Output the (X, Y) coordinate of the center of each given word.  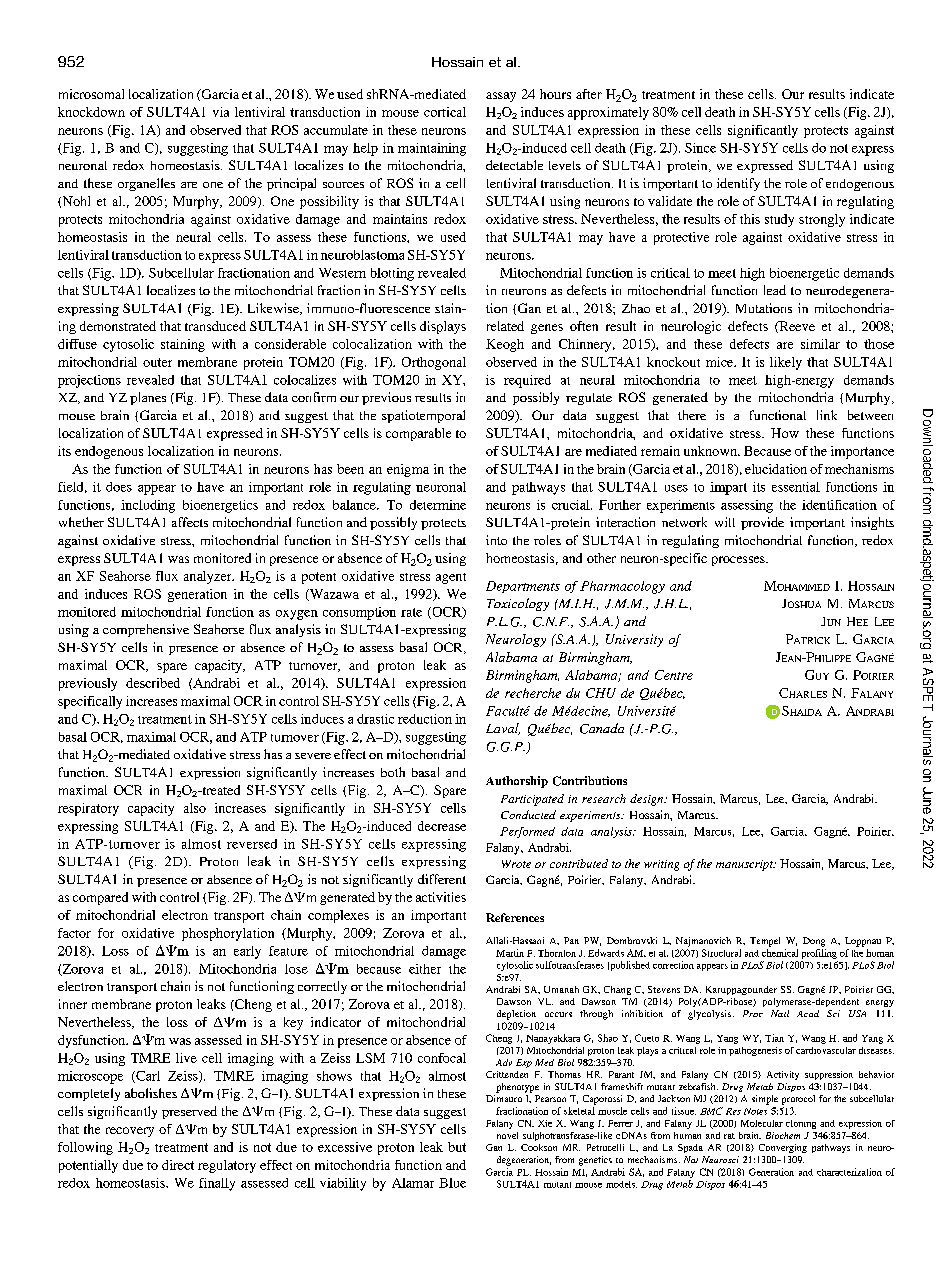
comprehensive (146, 630)
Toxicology (518, 604)
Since (700, 148)
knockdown (91, 112)
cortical (445, 112)
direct (178, 1165)
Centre (674, 675)
